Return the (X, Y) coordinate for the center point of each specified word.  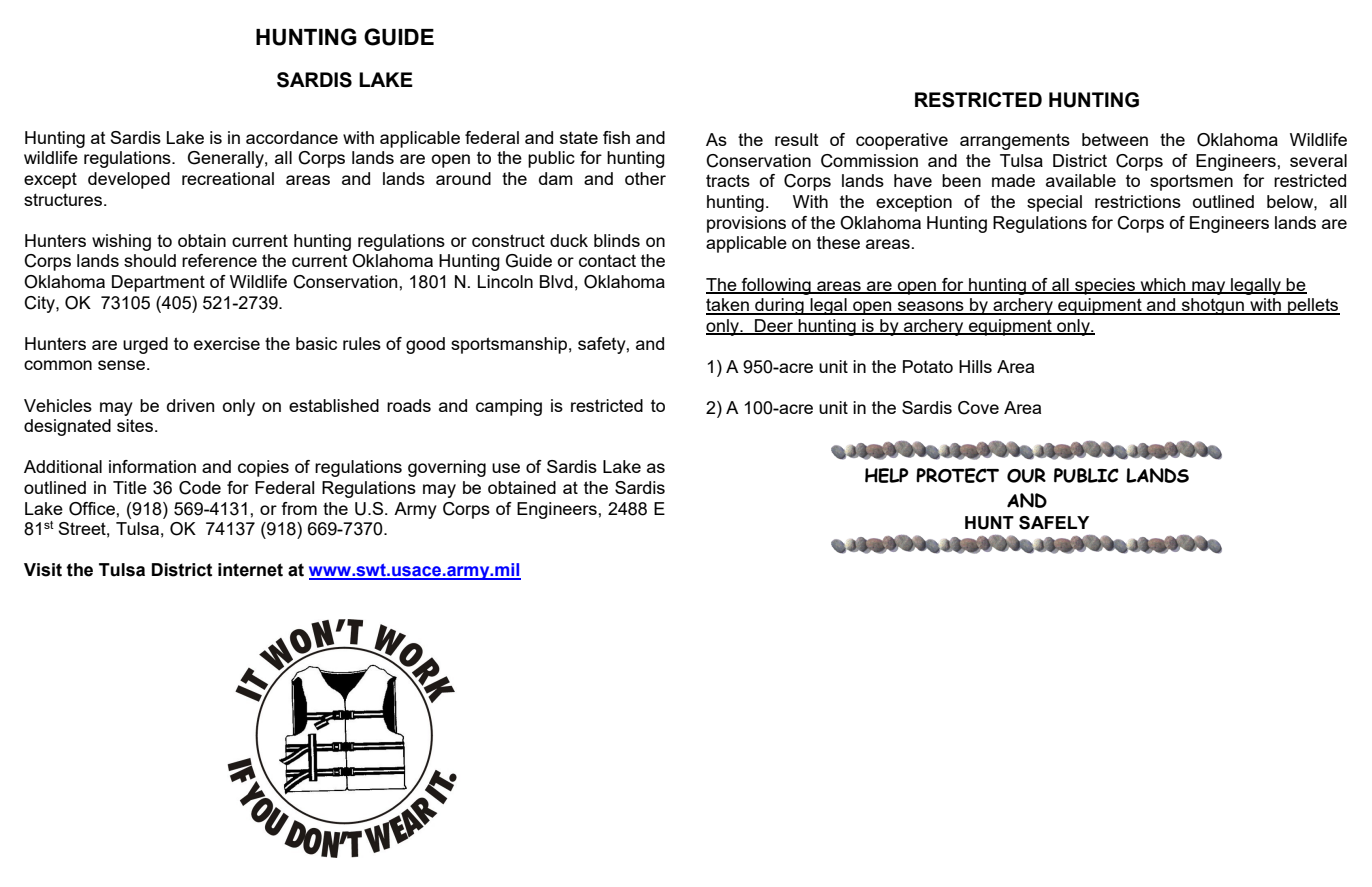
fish (616, 137)
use (506, 468)
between (1115, 139)
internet (250, 570)
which (1163, 285)
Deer (774, 326)
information (152, 466)
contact (607, 260)
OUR (1026, 475)
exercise (227, 343)
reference (219, 260)
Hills (975, 366)
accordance (292, 137)
